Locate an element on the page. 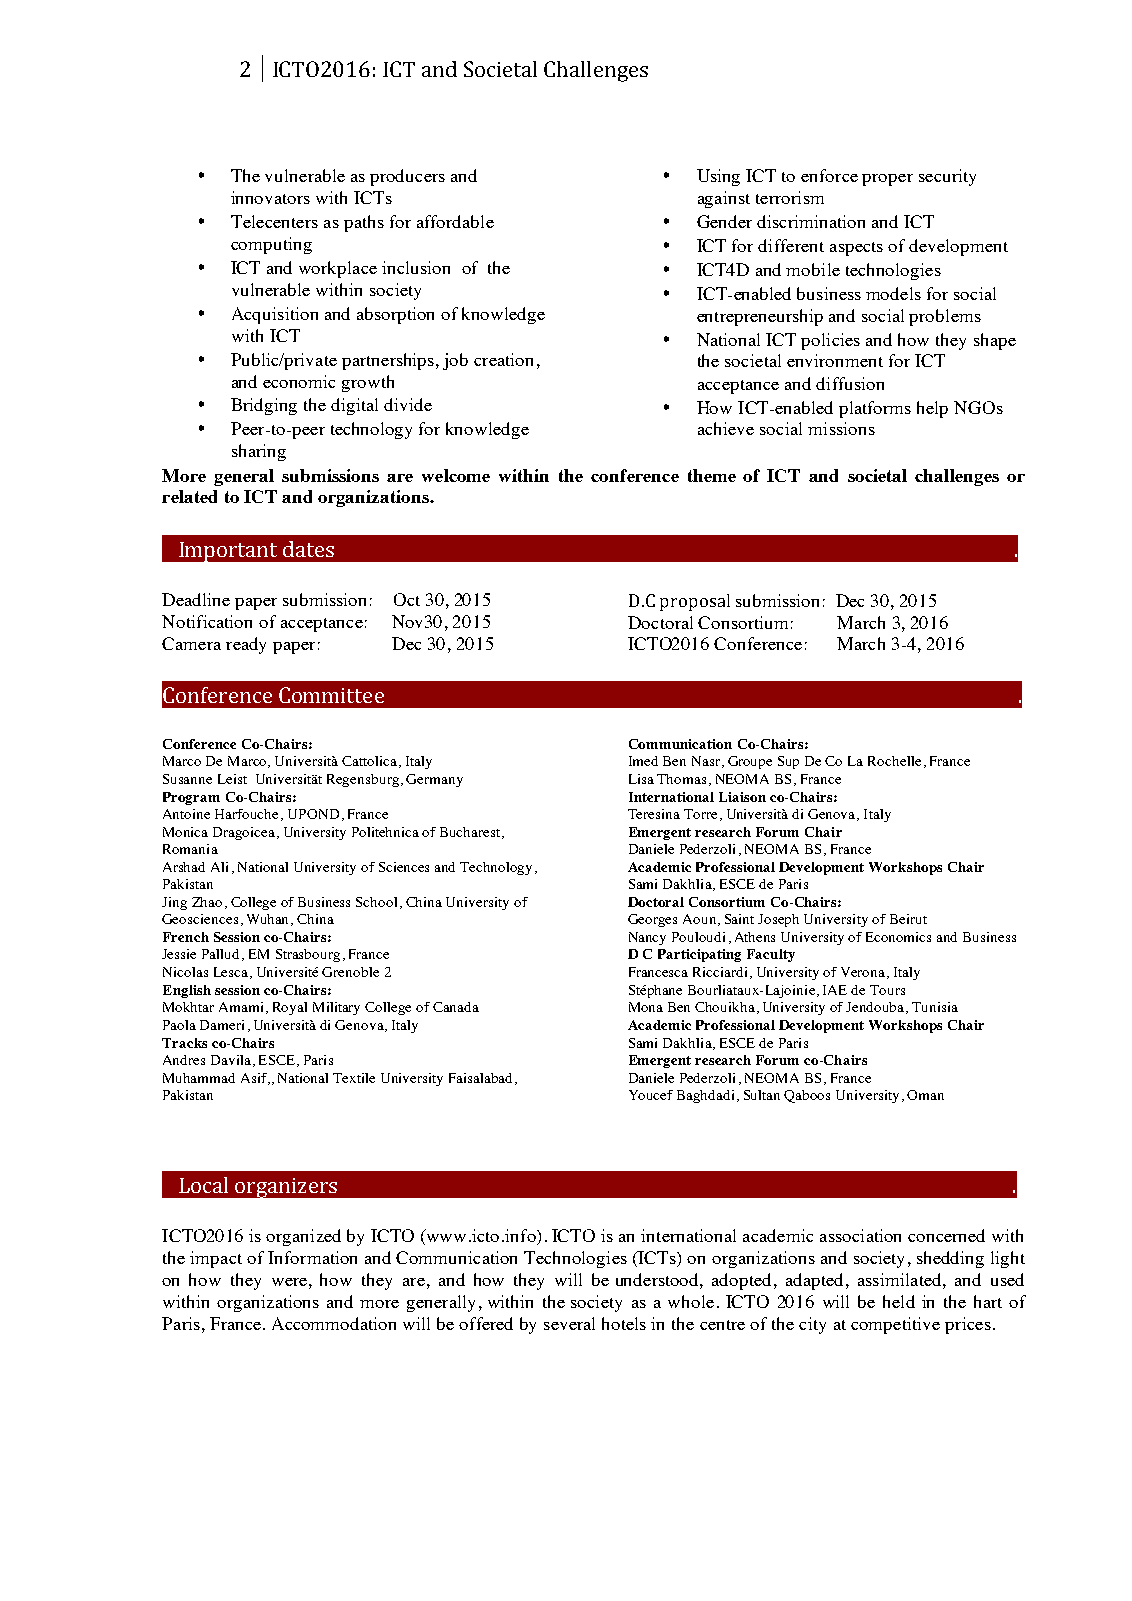 The width and height of the document is (1132, 1601). help is located at coordinates (932, 409).
